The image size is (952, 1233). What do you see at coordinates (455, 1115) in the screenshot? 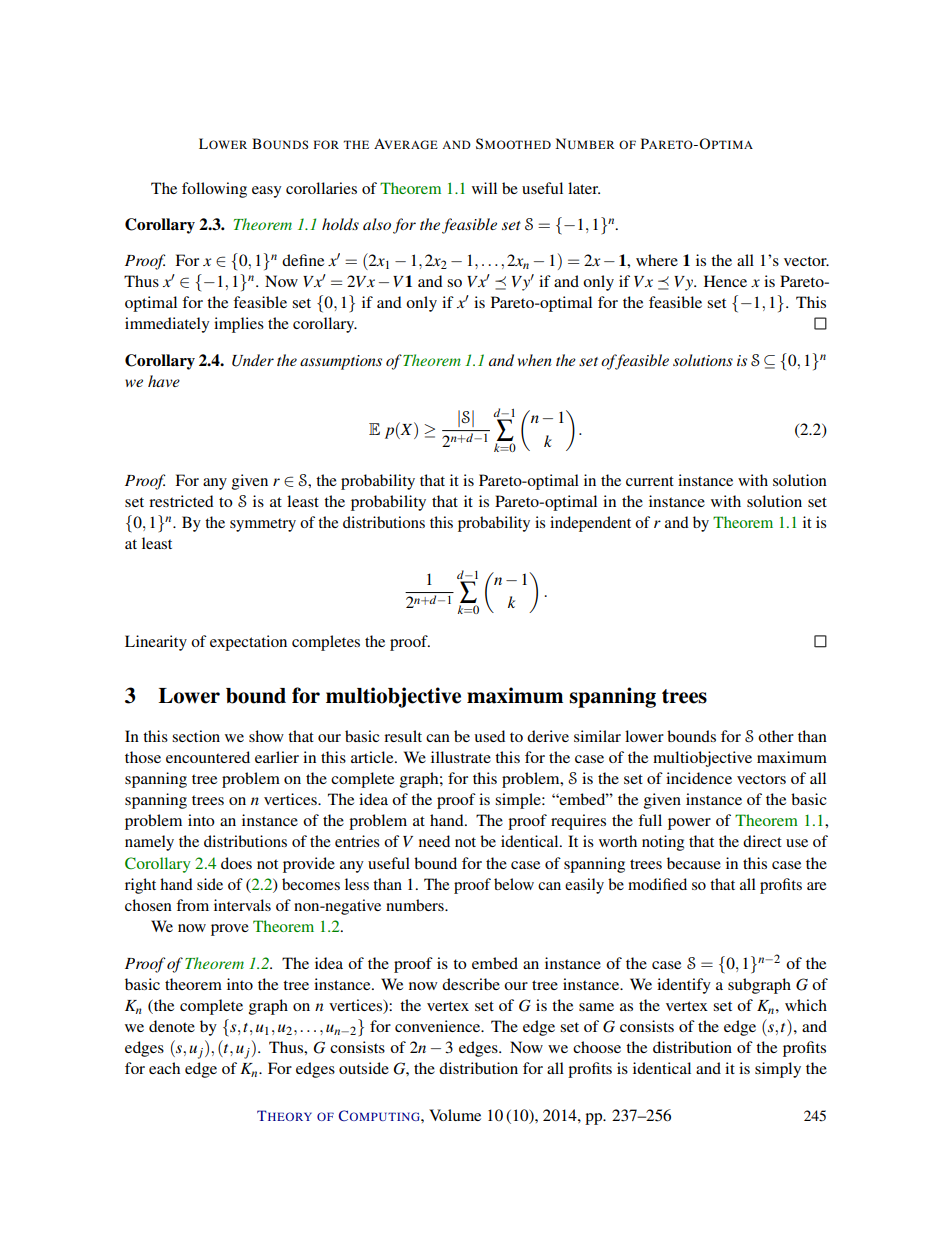
I see `Volume` at bounding box center [455, 1115].
